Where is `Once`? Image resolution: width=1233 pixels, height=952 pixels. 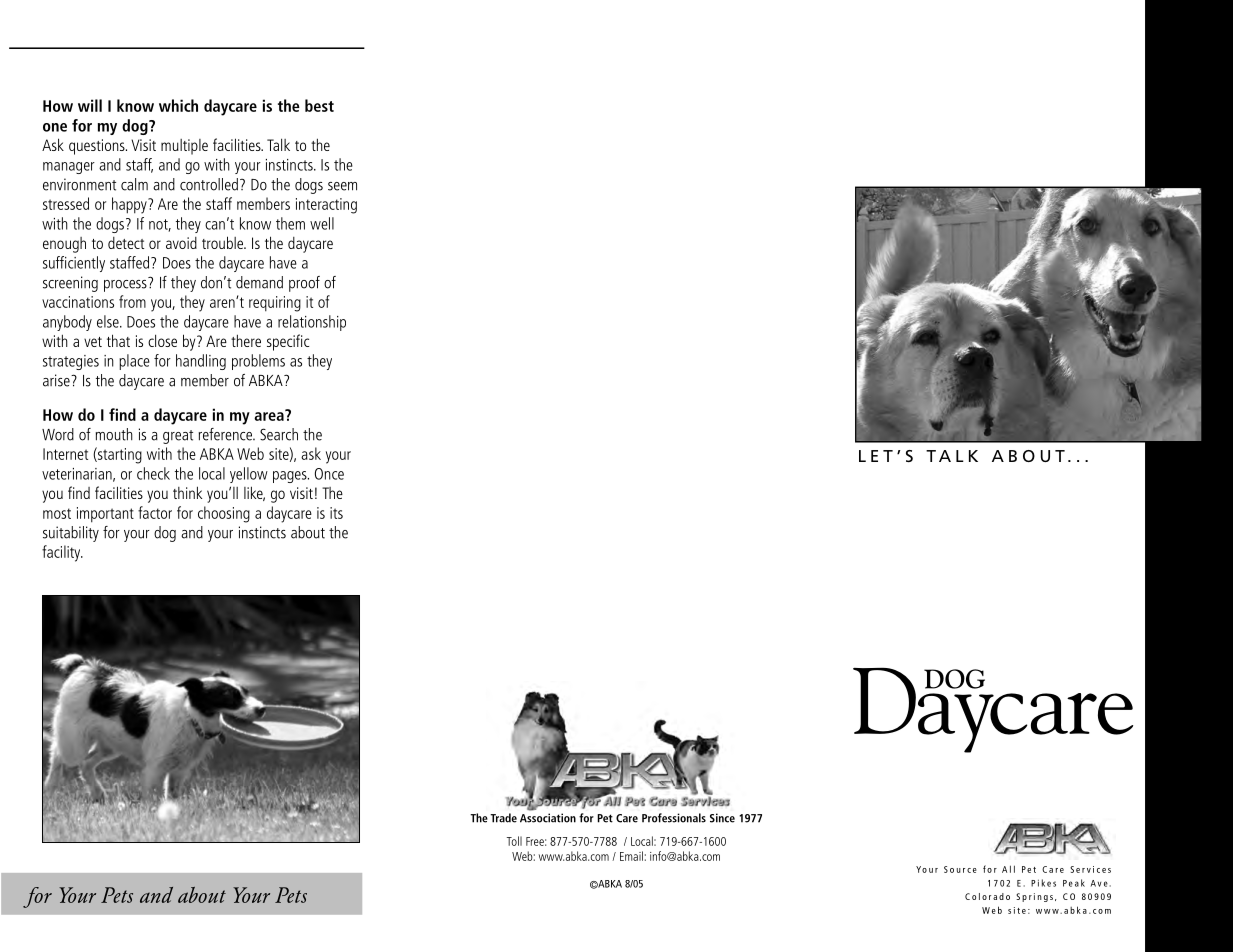 Once is located at coordinates (329, 474).
